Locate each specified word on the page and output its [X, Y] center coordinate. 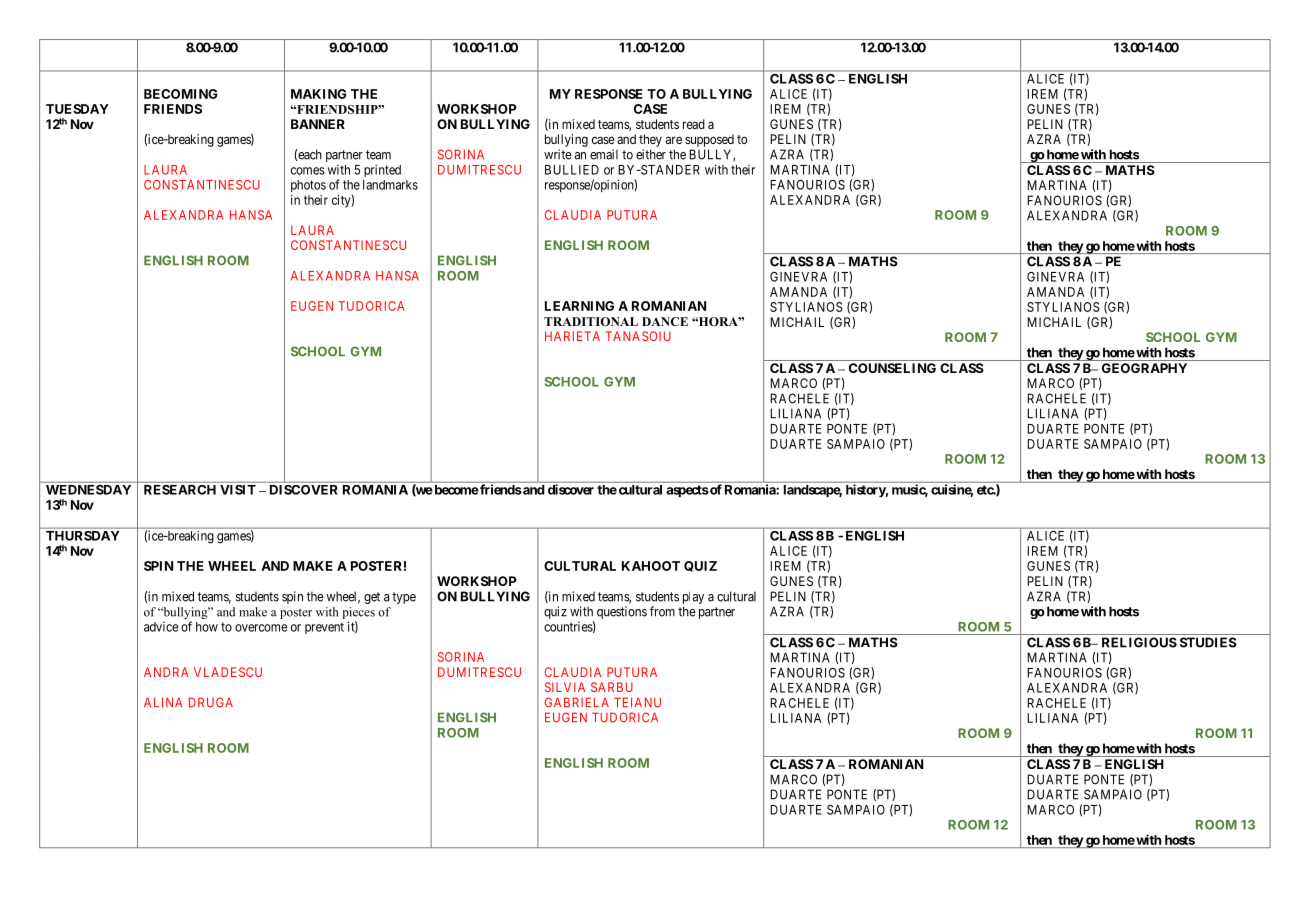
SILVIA [565, 687]
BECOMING [181, 94]
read [694, 124]
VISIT [238, 490]
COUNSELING [892, 368]
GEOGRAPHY [1144, 368]
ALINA [163, 702]
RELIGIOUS [1139, 642]
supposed [709, 140]
